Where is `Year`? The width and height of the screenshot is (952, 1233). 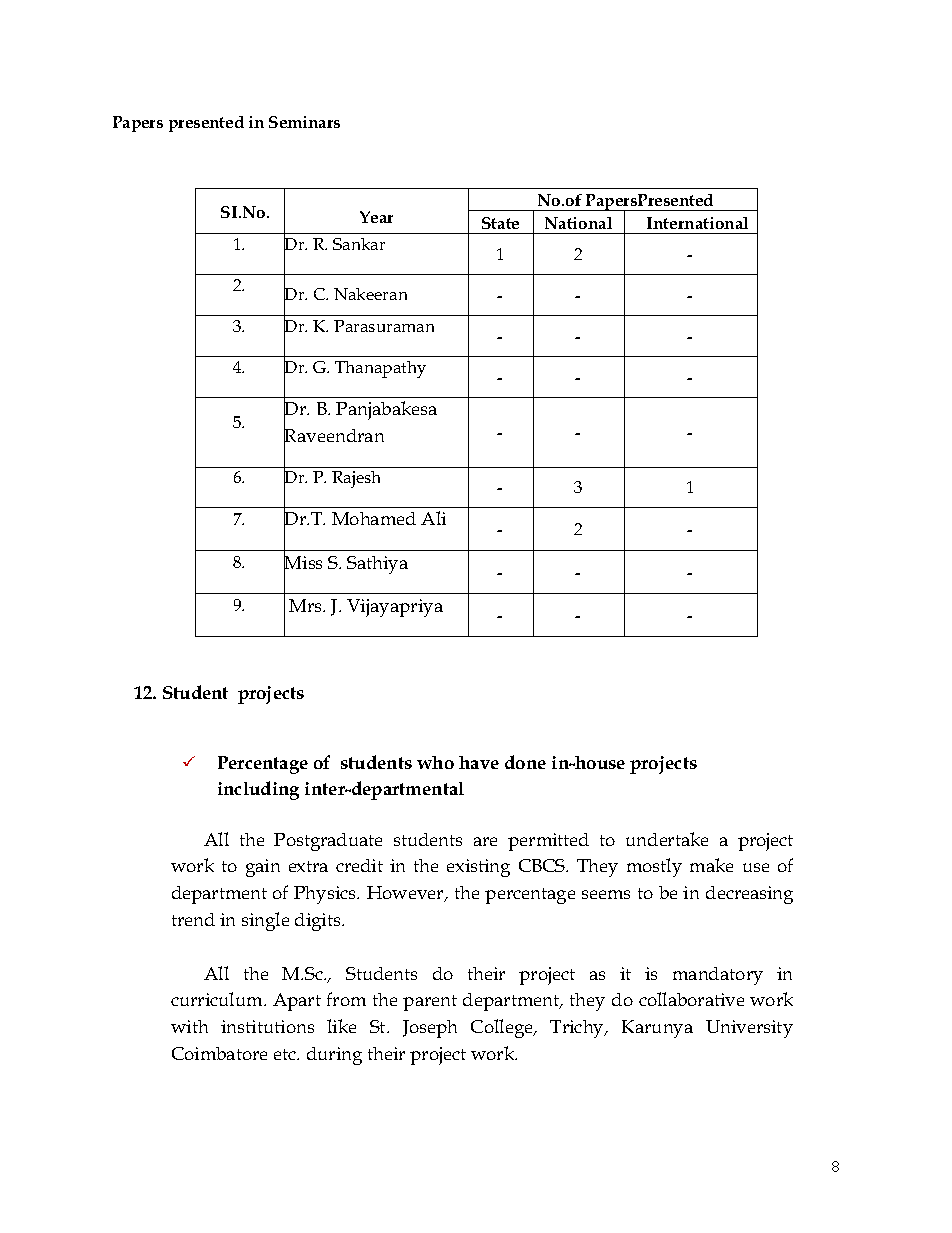
Year is located at coordinates (376, 217).
